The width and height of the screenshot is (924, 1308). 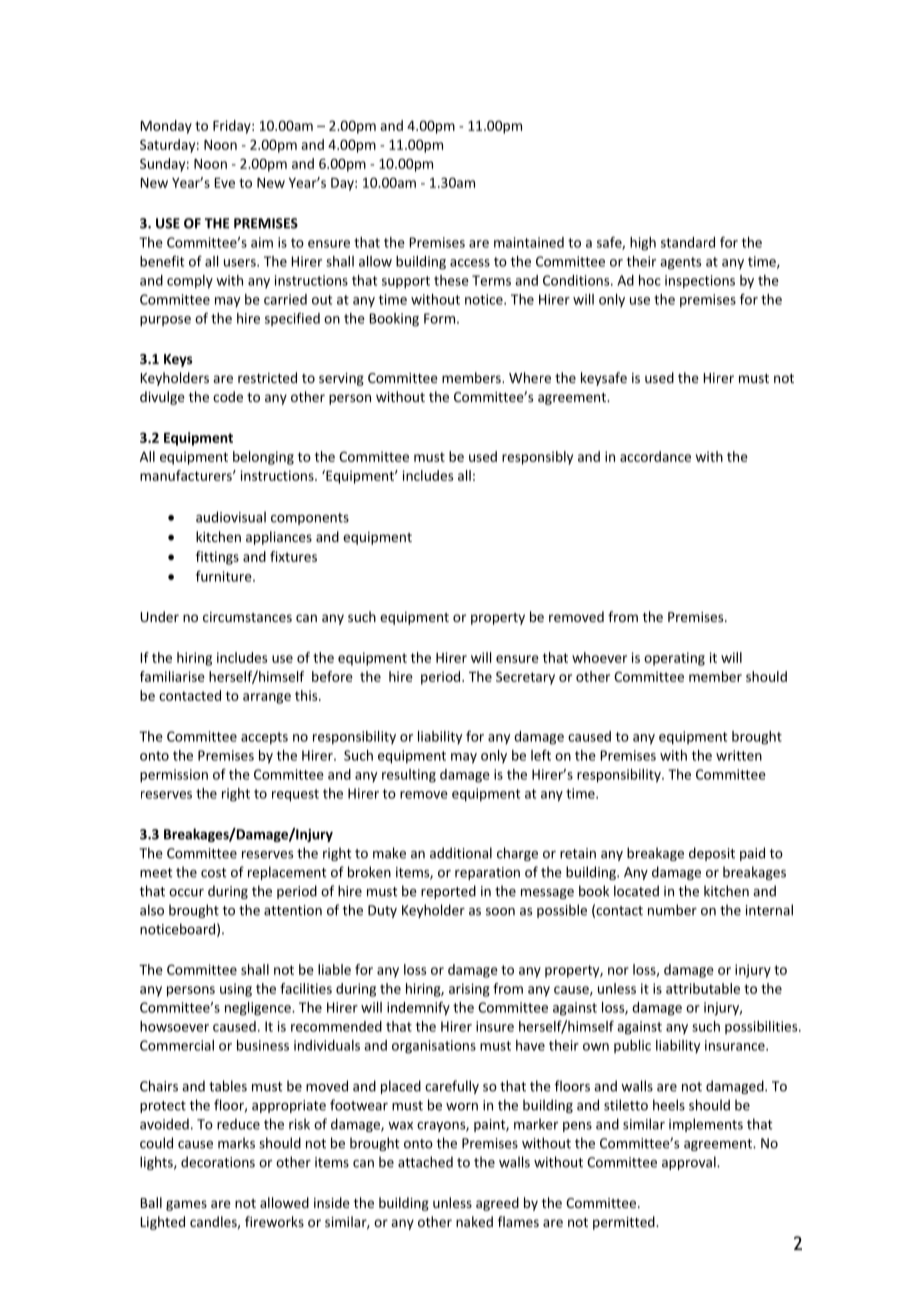 I want to click on maintained, so click(x=529, y=242).
